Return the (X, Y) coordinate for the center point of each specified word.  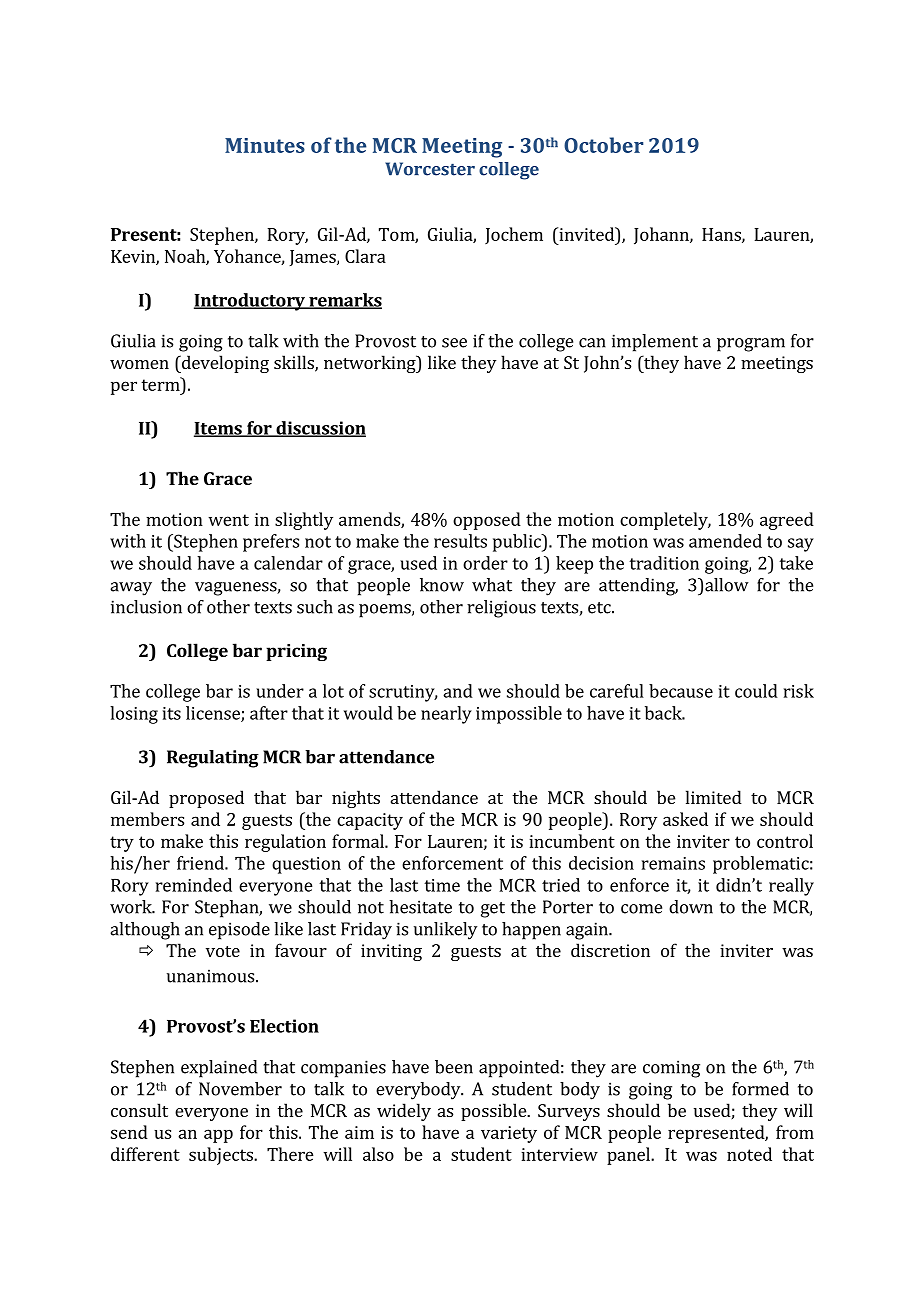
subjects (222, 1156)
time (442, 885)
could (756, 691)
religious (501, 609)
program (751, 345)
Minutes (265, 145)
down (691, 907)
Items (219, 429)
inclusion (146, 607)
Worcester (430, 169)
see (454, 343)
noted (749, 1154)
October (603, 145)
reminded (194, 885)
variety (509, 1134)
